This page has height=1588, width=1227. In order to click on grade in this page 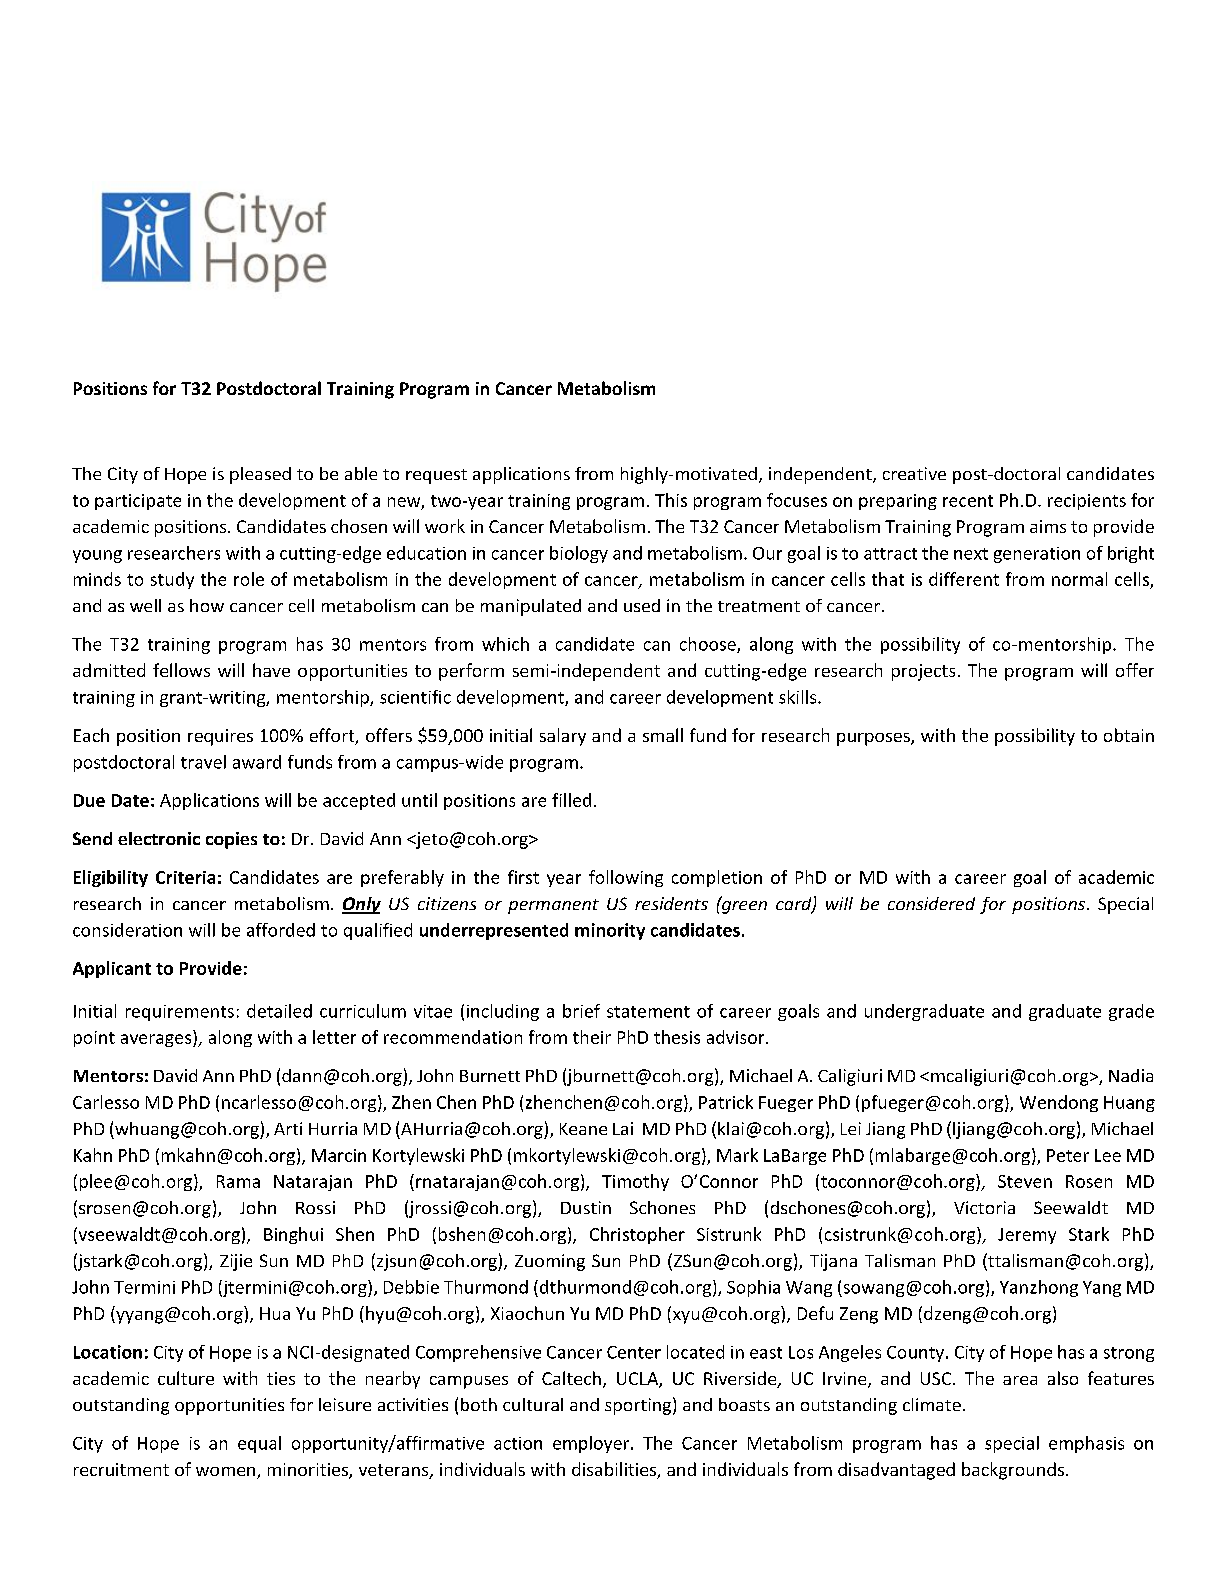, I will do `click(1131, 1012)`.
